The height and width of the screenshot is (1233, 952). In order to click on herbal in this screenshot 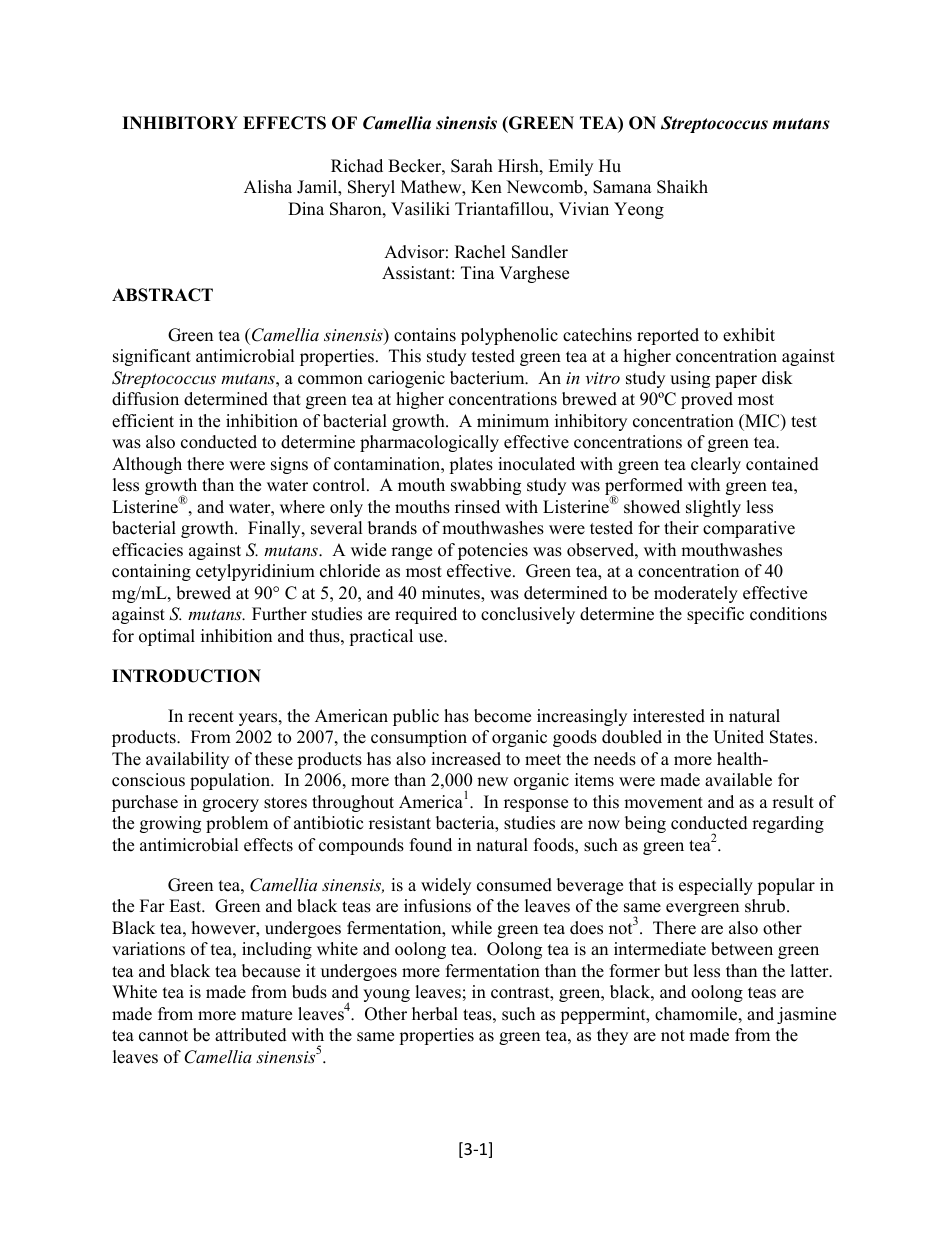, I will do `click(435, 1014)`.
